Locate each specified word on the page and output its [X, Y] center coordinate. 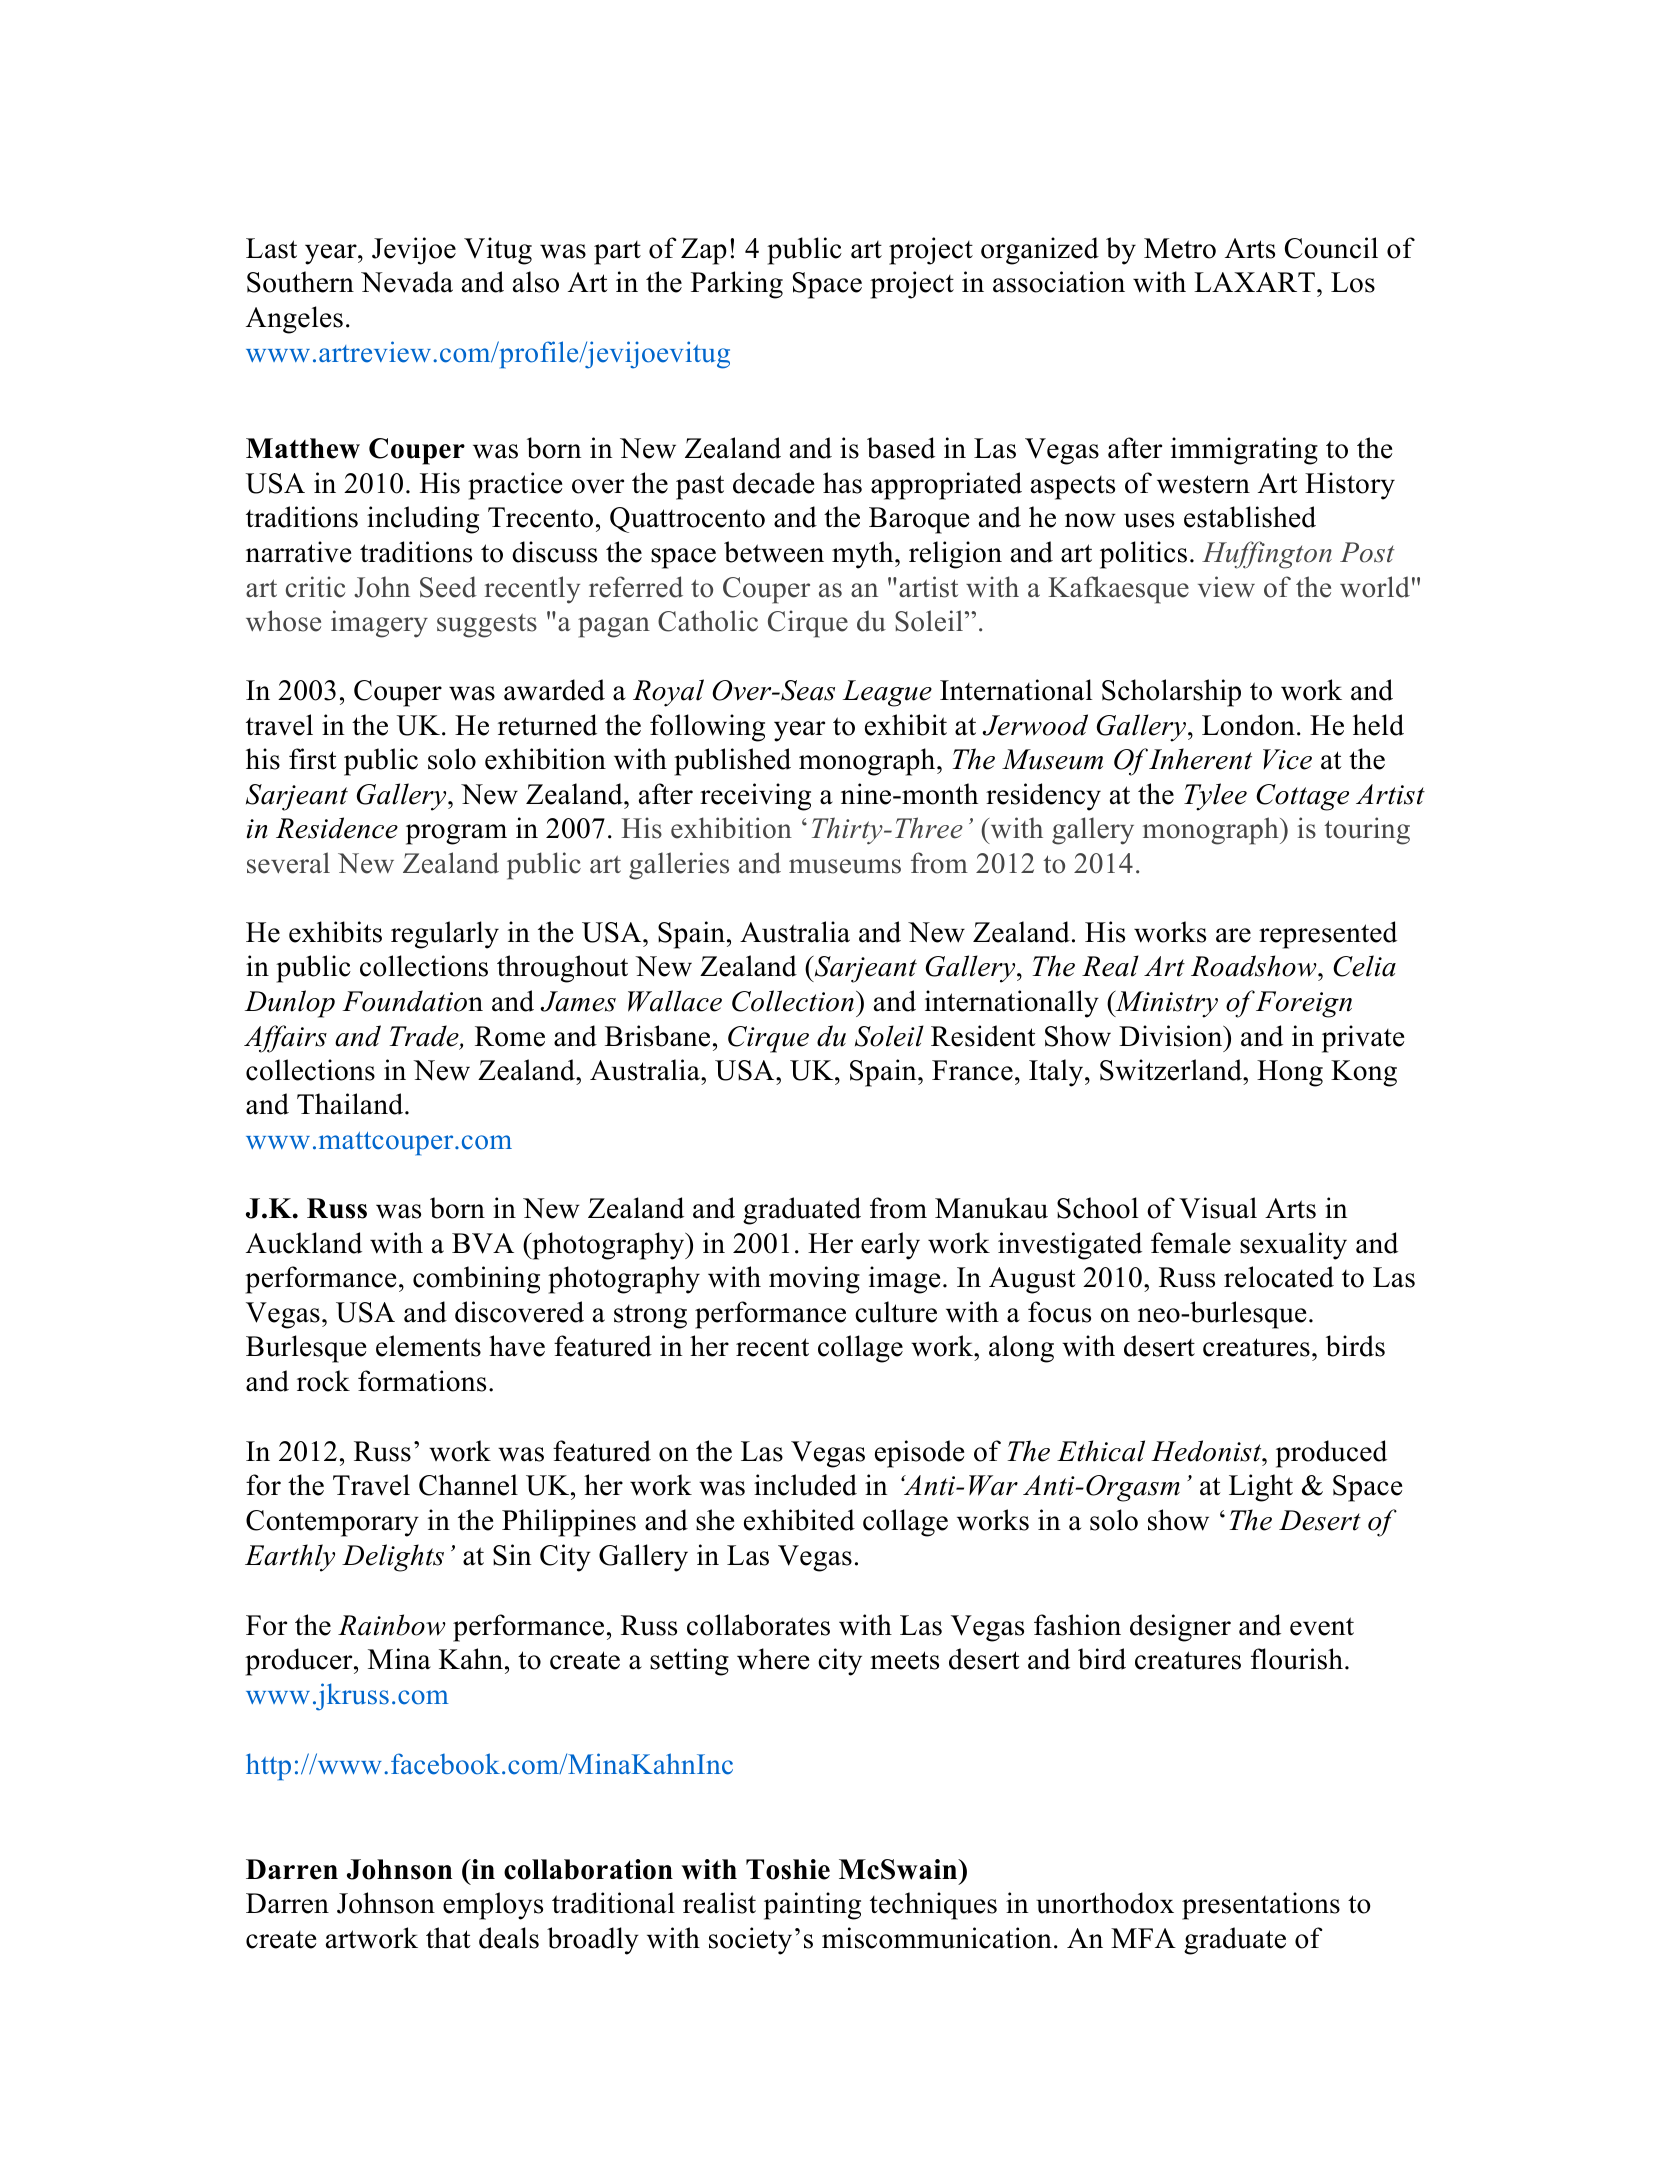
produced [1331, 1454]
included [805, 1485]
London [1248, 725]
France [972, 1070]
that [448, 1938]
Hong [1290, 1073]
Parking [737, 285]
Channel [468, 1485]
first [313, 759]
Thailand [351, 1104]
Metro [1180, 248]
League [887, 693]
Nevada [407, 282]
